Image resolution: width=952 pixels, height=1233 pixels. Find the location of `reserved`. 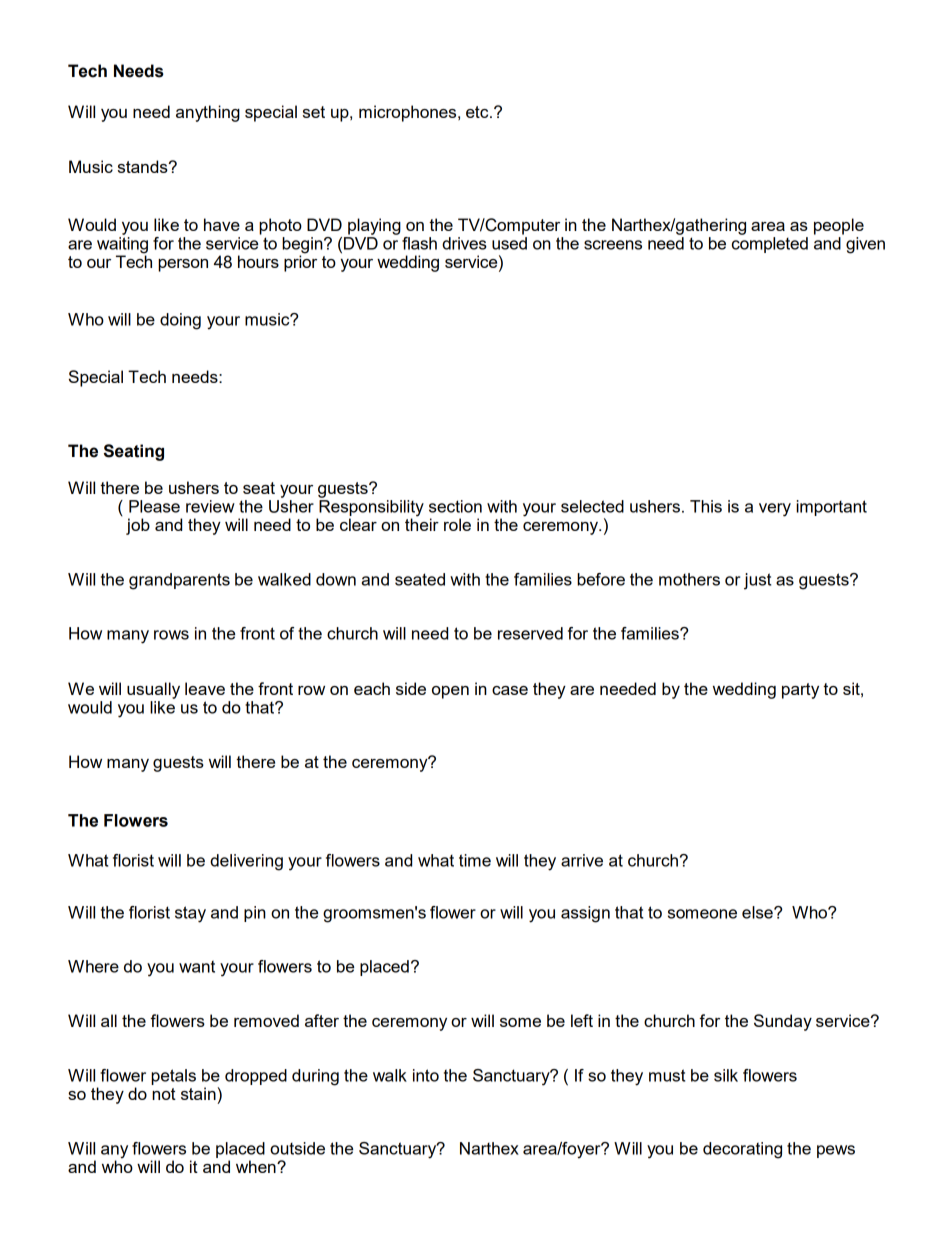

reserved is located at coordinates (530, 633).
